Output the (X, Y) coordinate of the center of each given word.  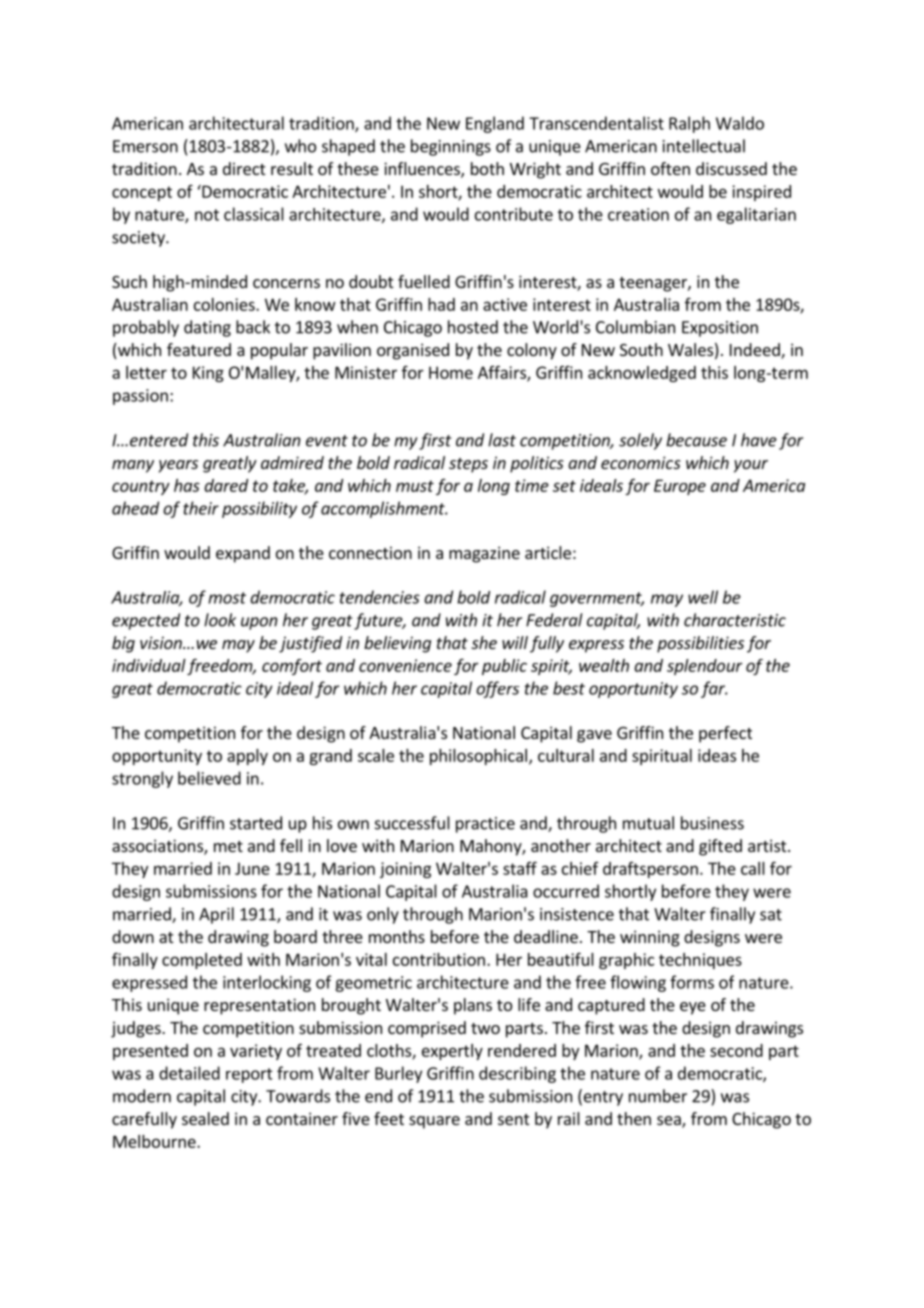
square (434, 1122)
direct (244, 168)
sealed (205, 1118)
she (484, 642)
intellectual (704, 146)
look (220, 620)
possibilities (700, 644)
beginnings (451, 147)
